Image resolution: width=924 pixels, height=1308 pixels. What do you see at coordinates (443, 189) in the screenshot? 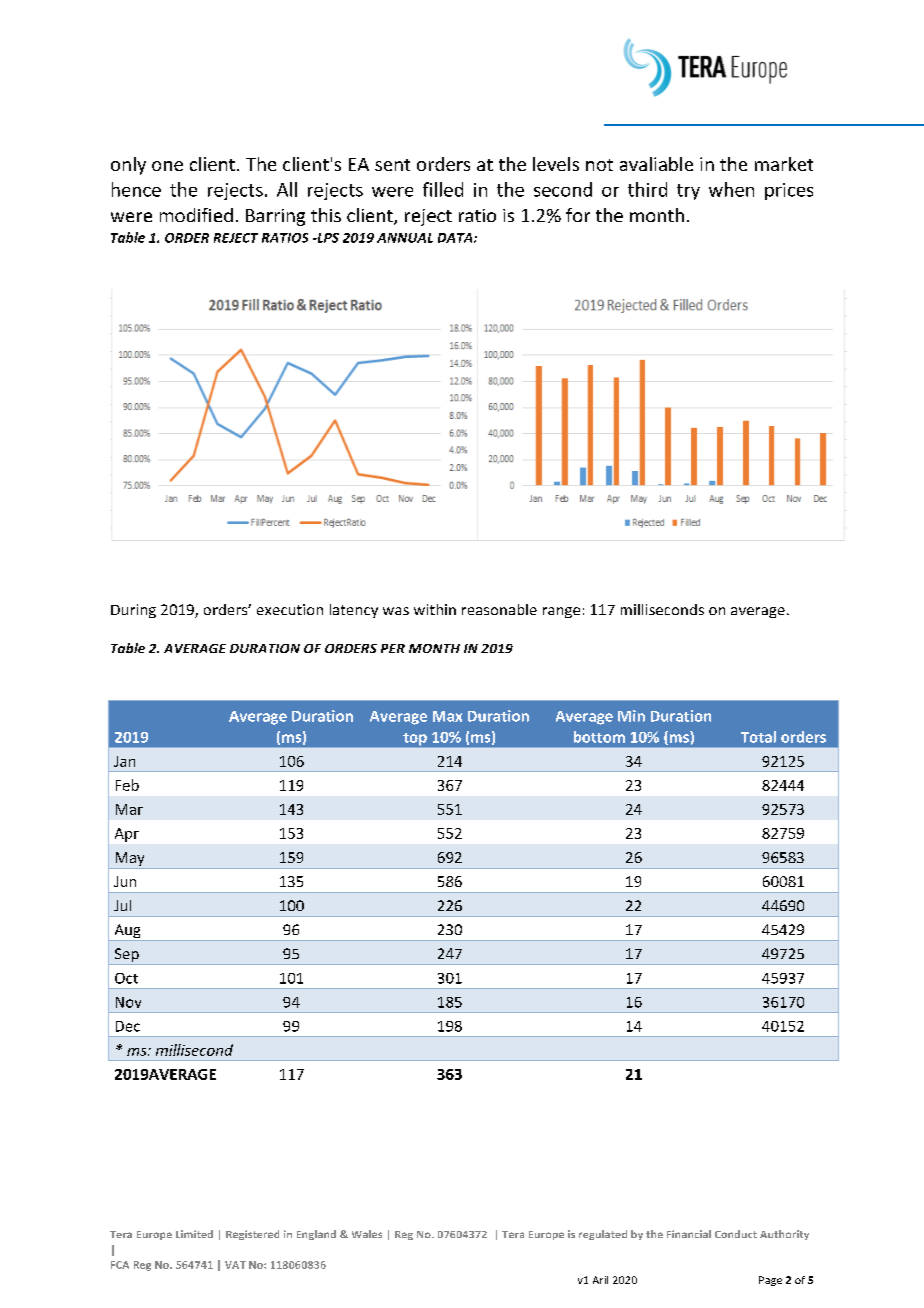
I see `filled` at bounding box center [443, 189].
